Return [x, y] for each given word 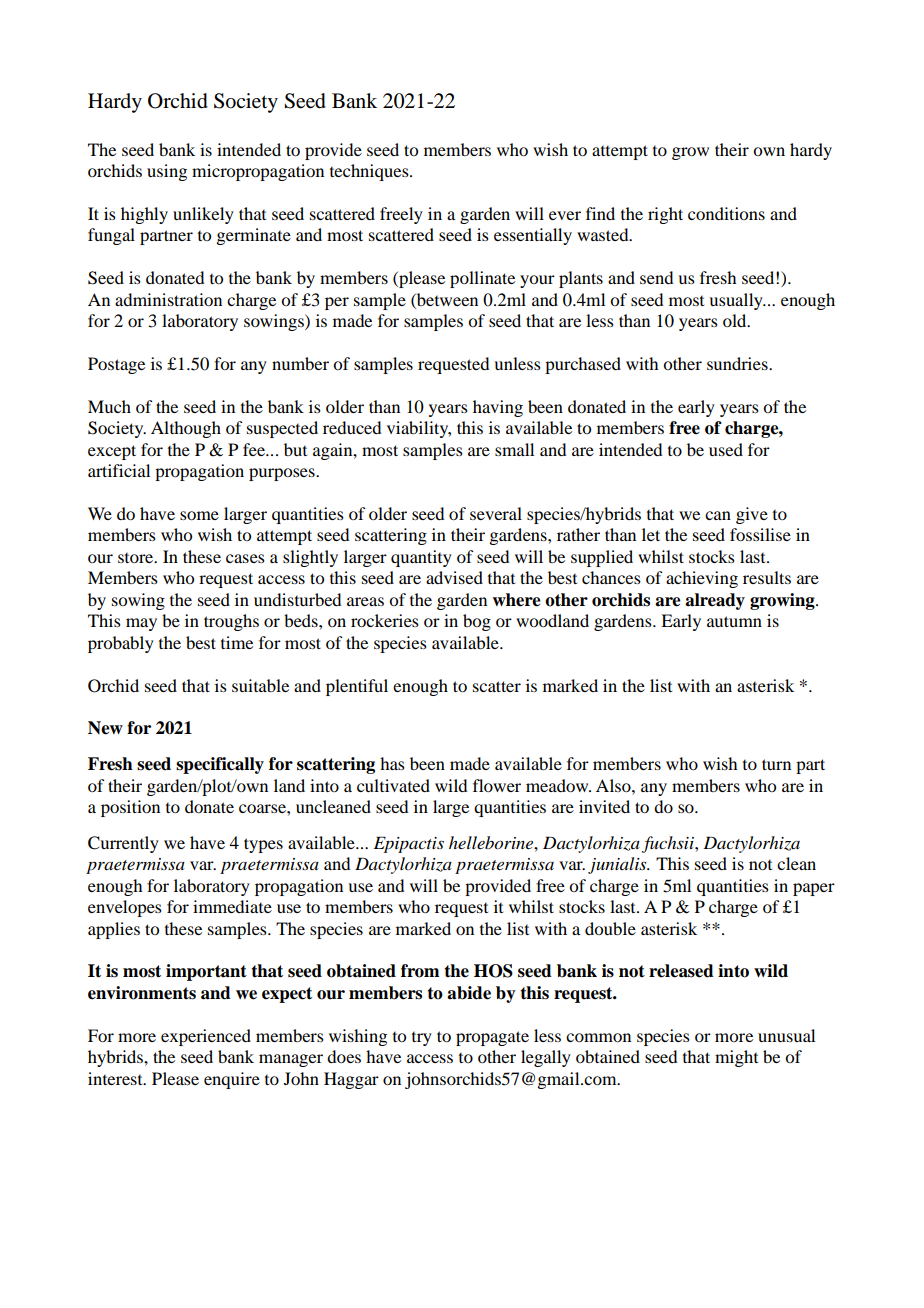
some [199, 515]
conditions [726, 213]
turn [776, 764]
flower [497, 785]
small [514, 449]
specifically [220, 765]
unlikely [203, 215]
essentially [533, 236]
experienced [206, 1037]
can [718, 515]
